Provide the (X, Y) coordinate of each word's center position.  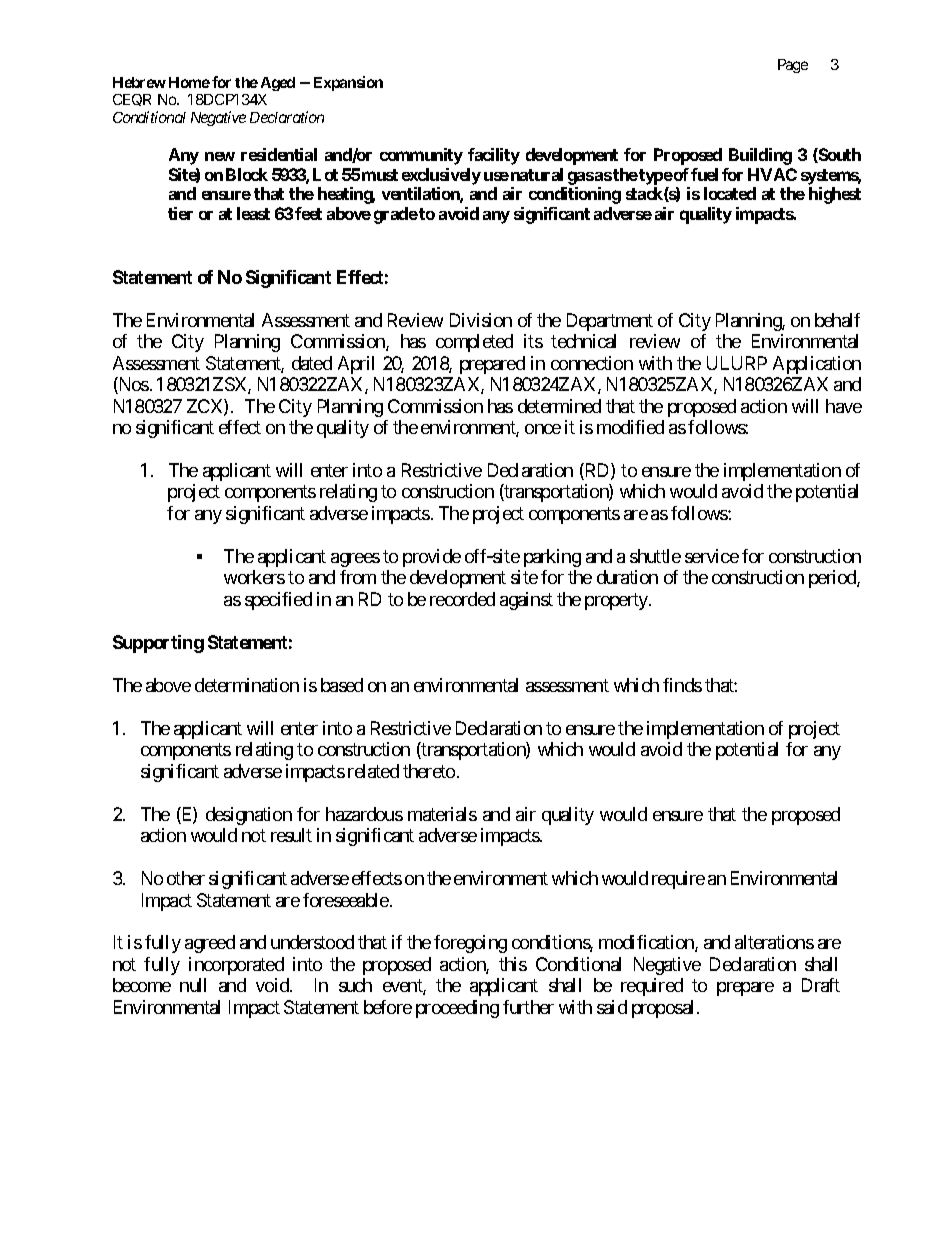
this (513, 964)
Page (793, 66)
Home (189, 82)
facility (494, 156)
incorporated (236, 966)
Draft (821, 985)
